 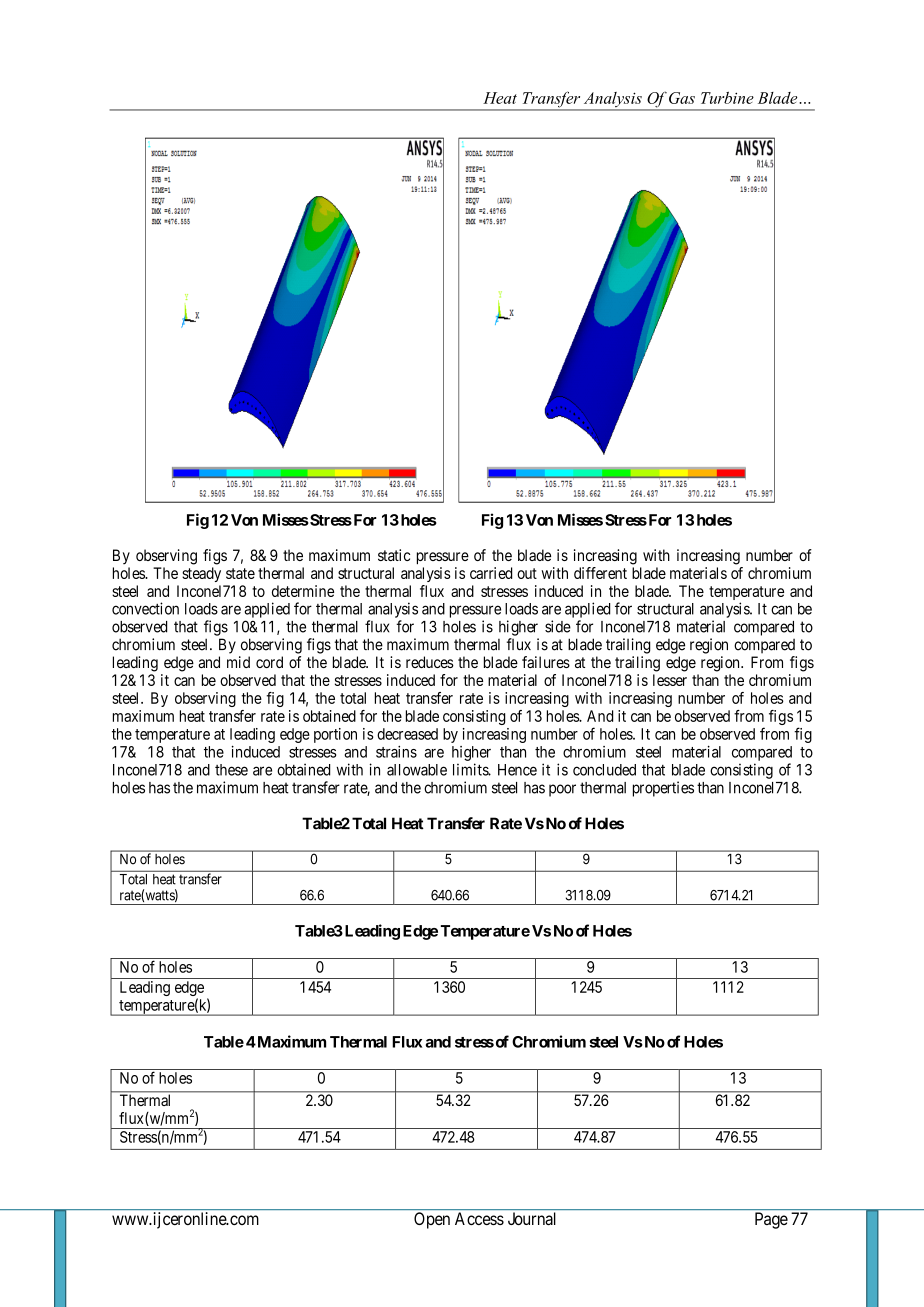 What do you see at coordinates (600, 573) in the screenshot?
I see `different` at bounding box center [600, 573].
